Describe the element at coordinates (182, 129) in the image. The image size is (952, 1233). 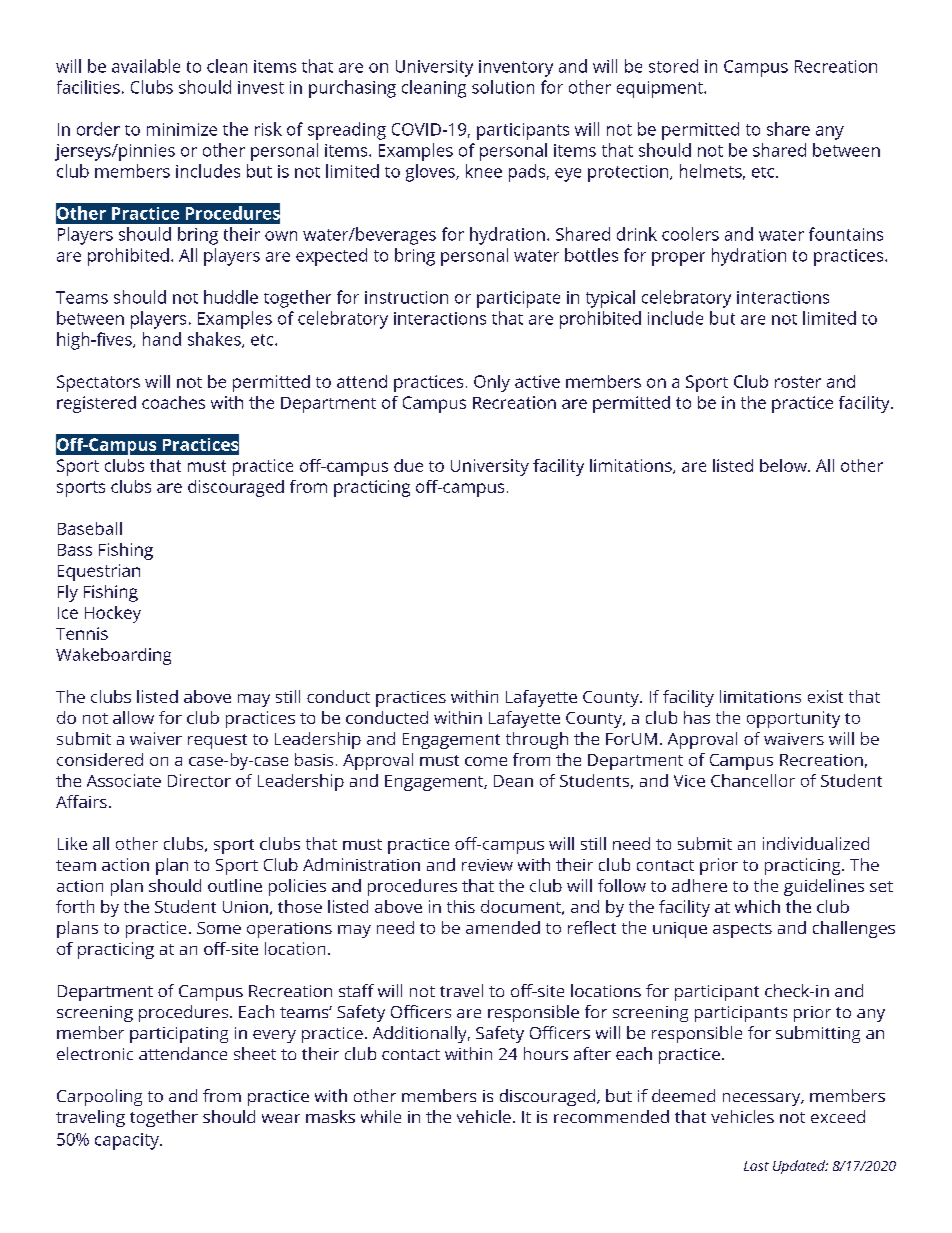
I see `minimize` at that location.
